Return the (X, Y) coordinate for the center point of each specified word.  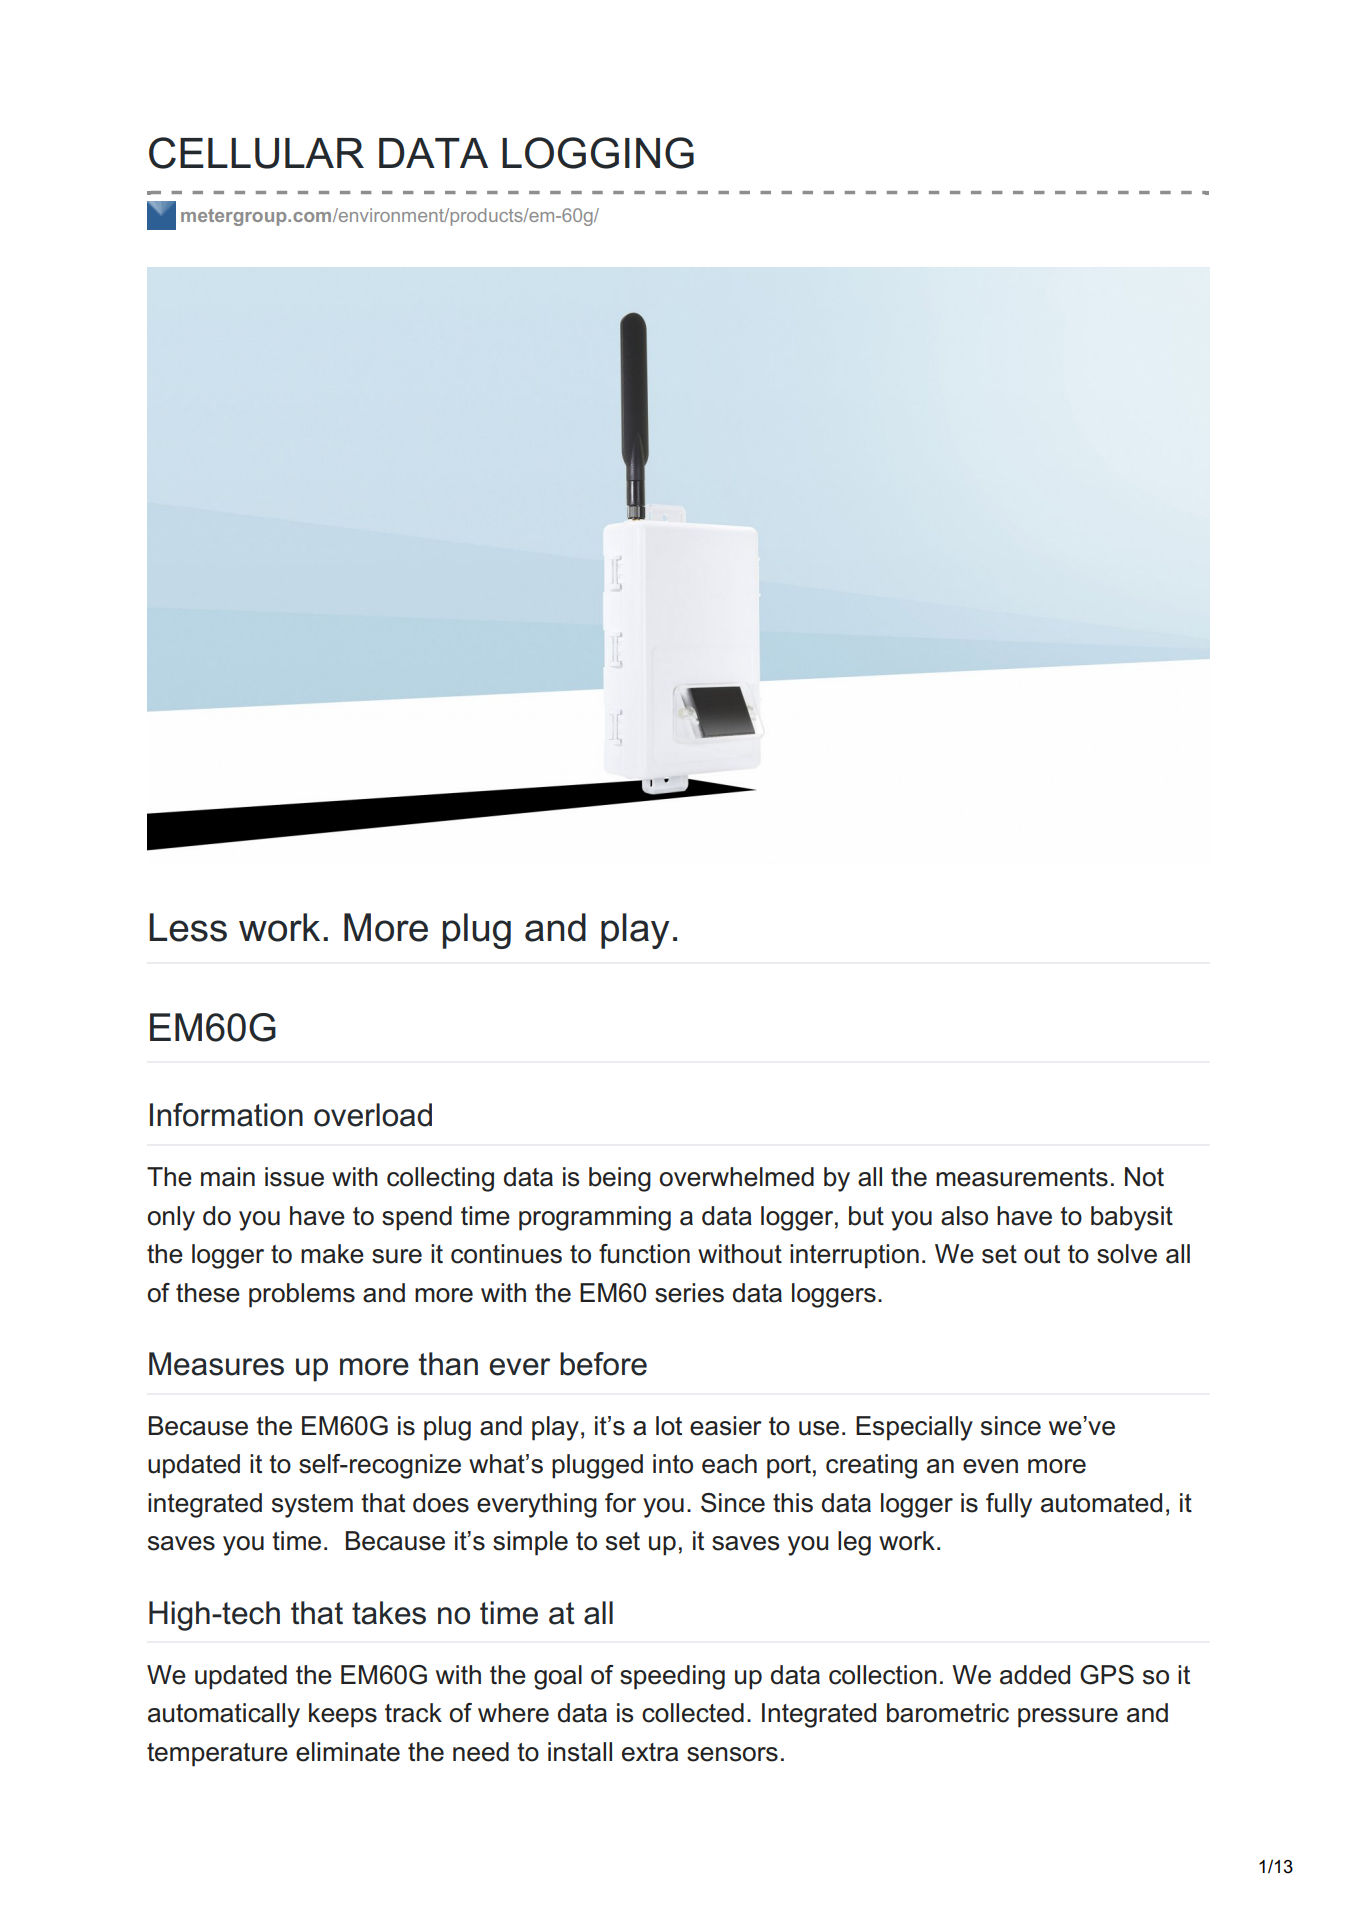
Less (188, 927)
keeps (343, 1715)
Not (1144, 1177)
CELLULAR (256, 153)
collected (693, 1713)
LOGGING (598, 153)
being (620, 1179)
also (964, 1216)
